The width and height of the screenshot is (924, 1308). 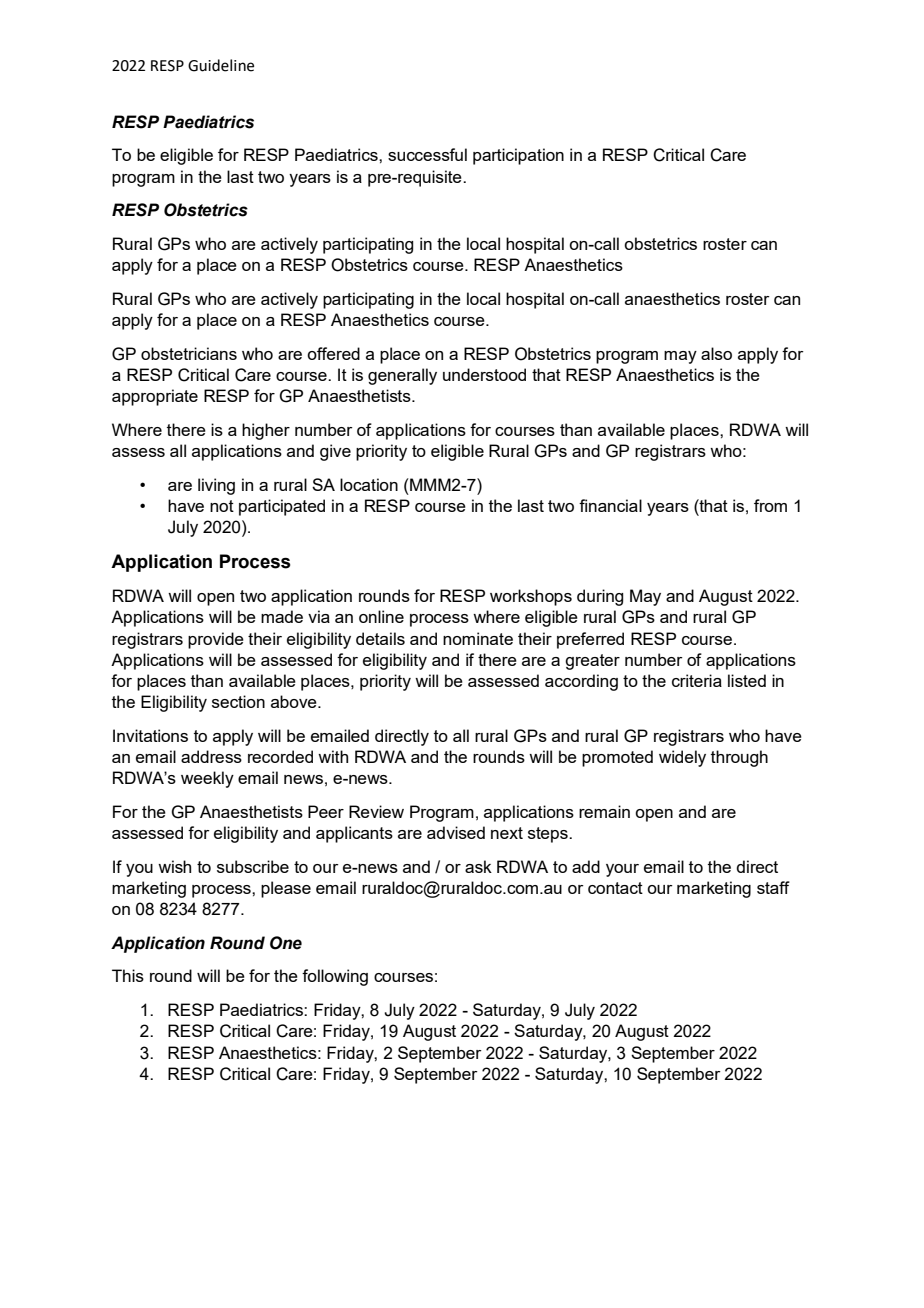 I want to click on participation, so click(x=518, y=156).
